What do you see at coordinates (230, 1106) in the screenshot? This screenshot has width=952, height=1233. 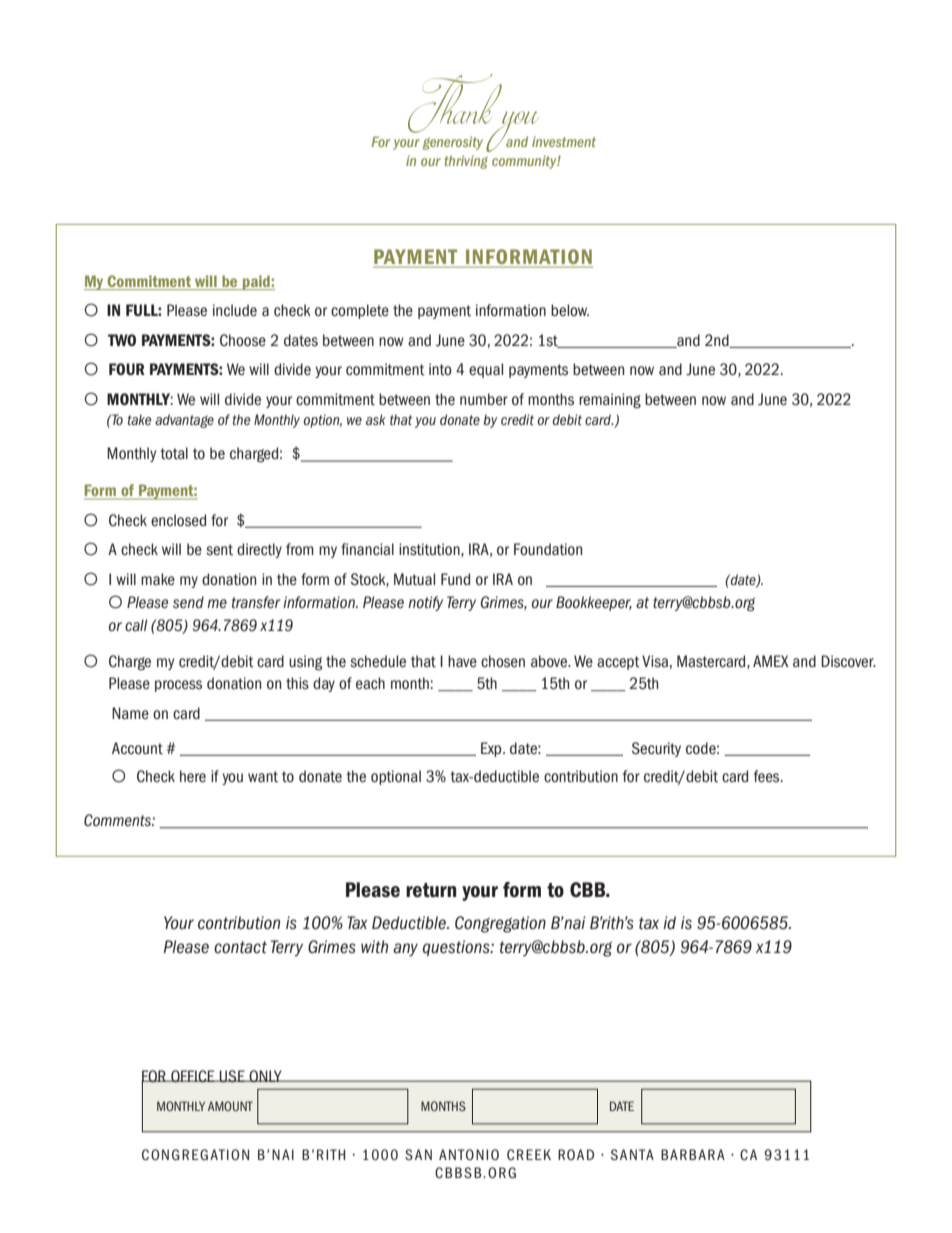 I see `AMOUNT` at bounding box center [230, 1106].
